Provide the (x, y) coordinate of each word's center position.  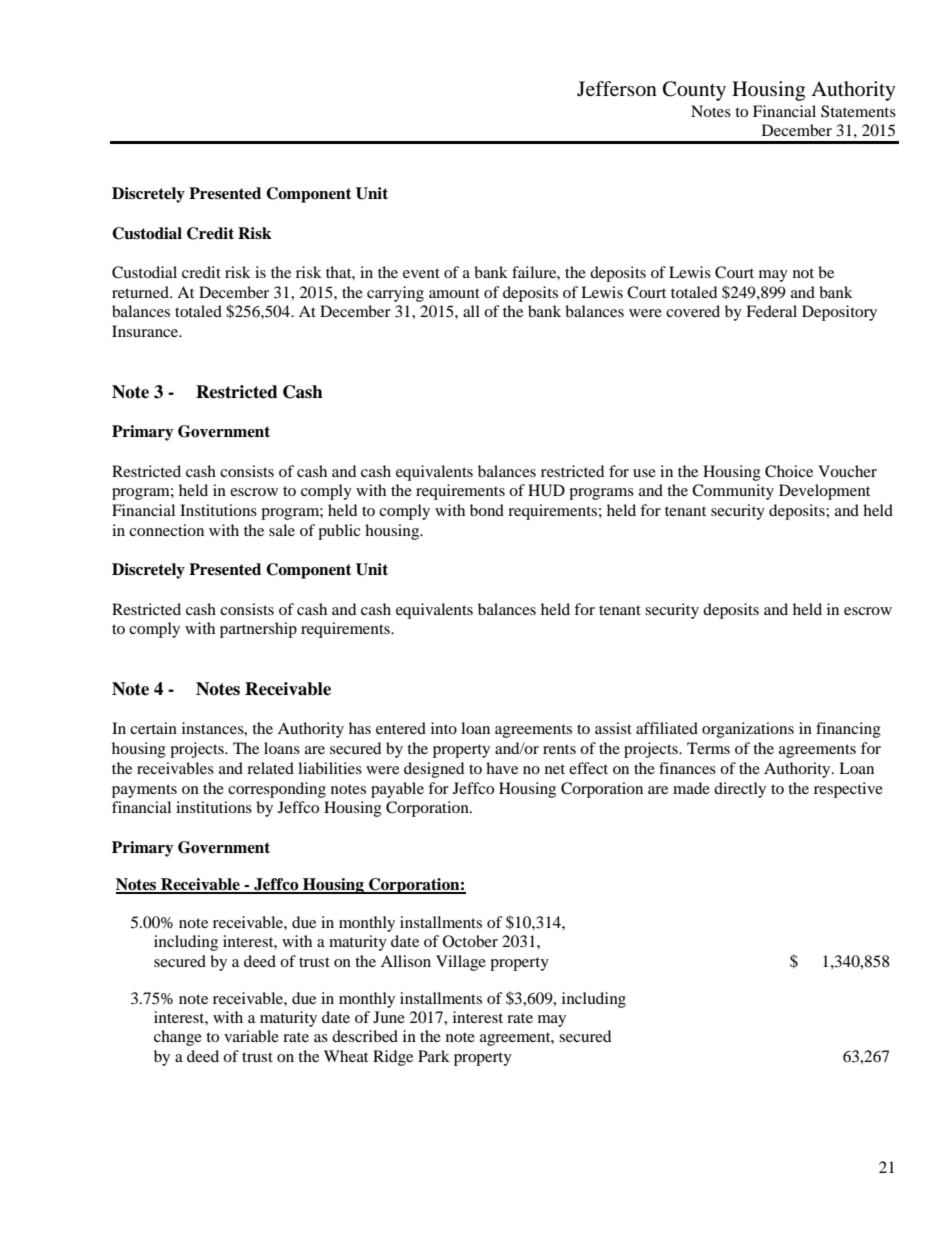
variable (251, 1036)
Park (434, 1056)
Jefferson (617, 89)
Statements (858, 111)
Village (461, 963)
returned (141, 292)
